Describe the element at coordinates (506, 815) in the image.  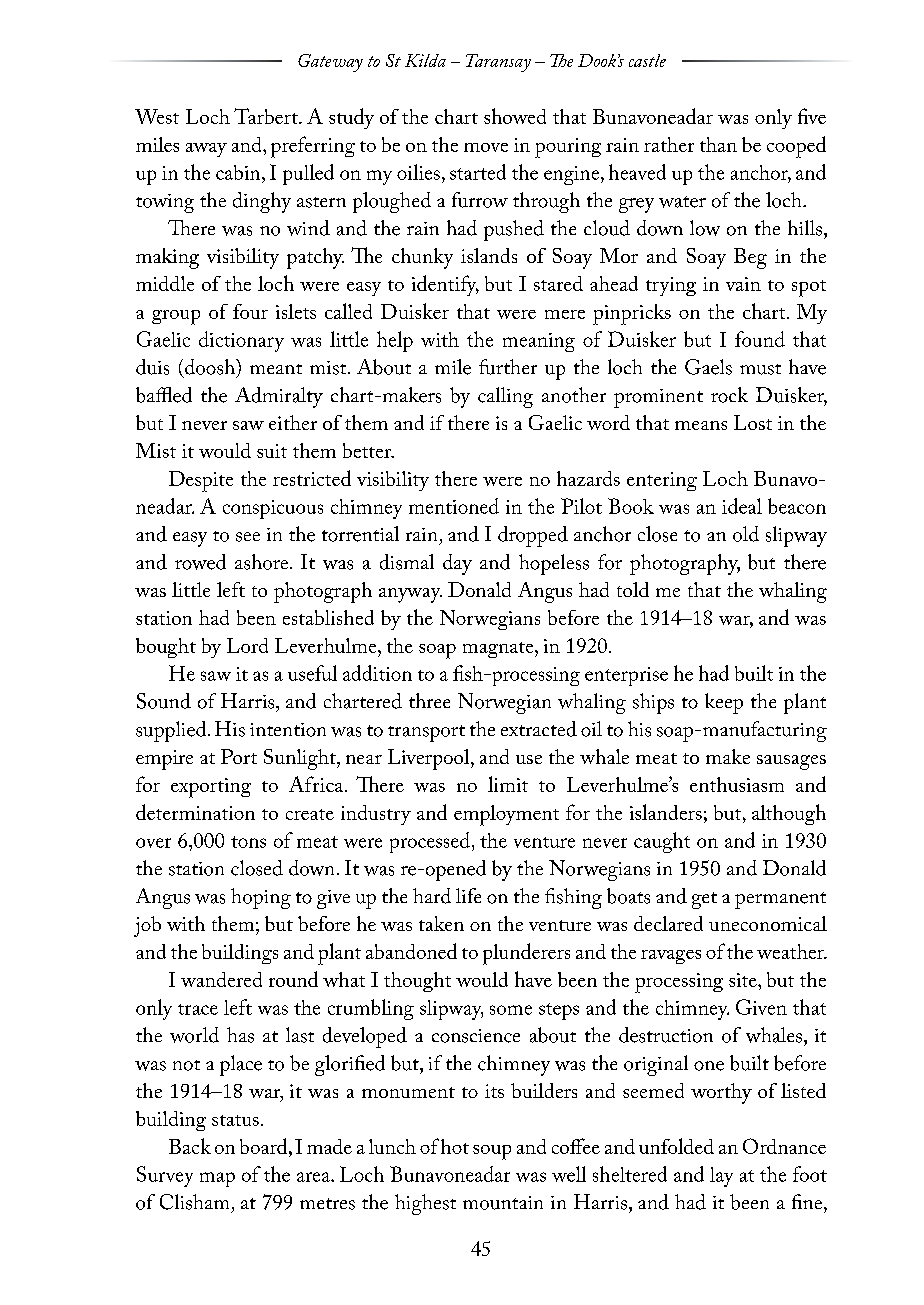
I see `employment` at that location.
